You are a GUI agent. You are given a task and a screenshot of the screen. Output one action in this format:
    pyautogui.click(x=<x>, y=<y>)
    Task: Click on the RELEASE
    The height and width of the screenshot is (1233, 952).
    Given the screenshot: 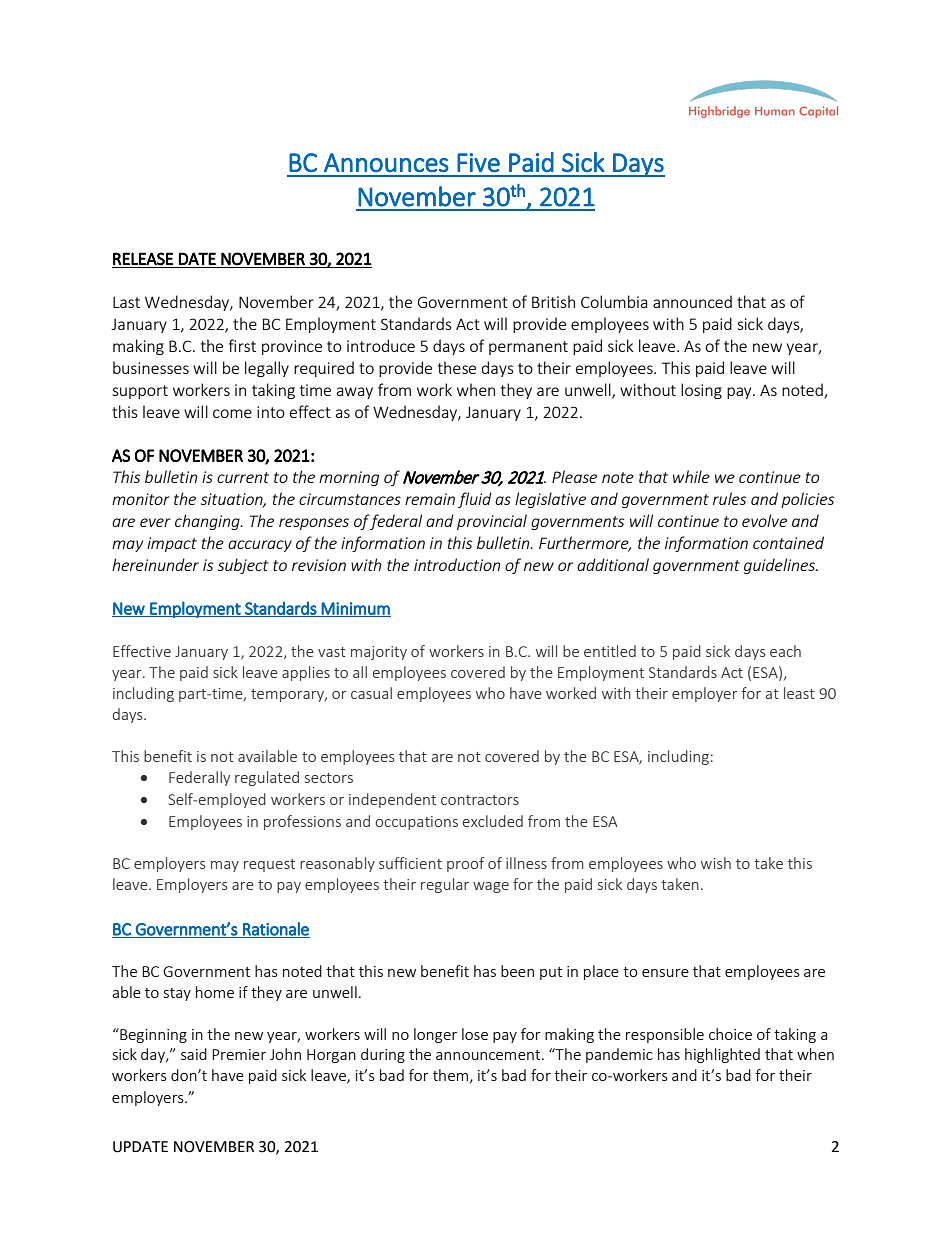 What is the action you would take?
    pyautogui.click(x=143, y=259)
